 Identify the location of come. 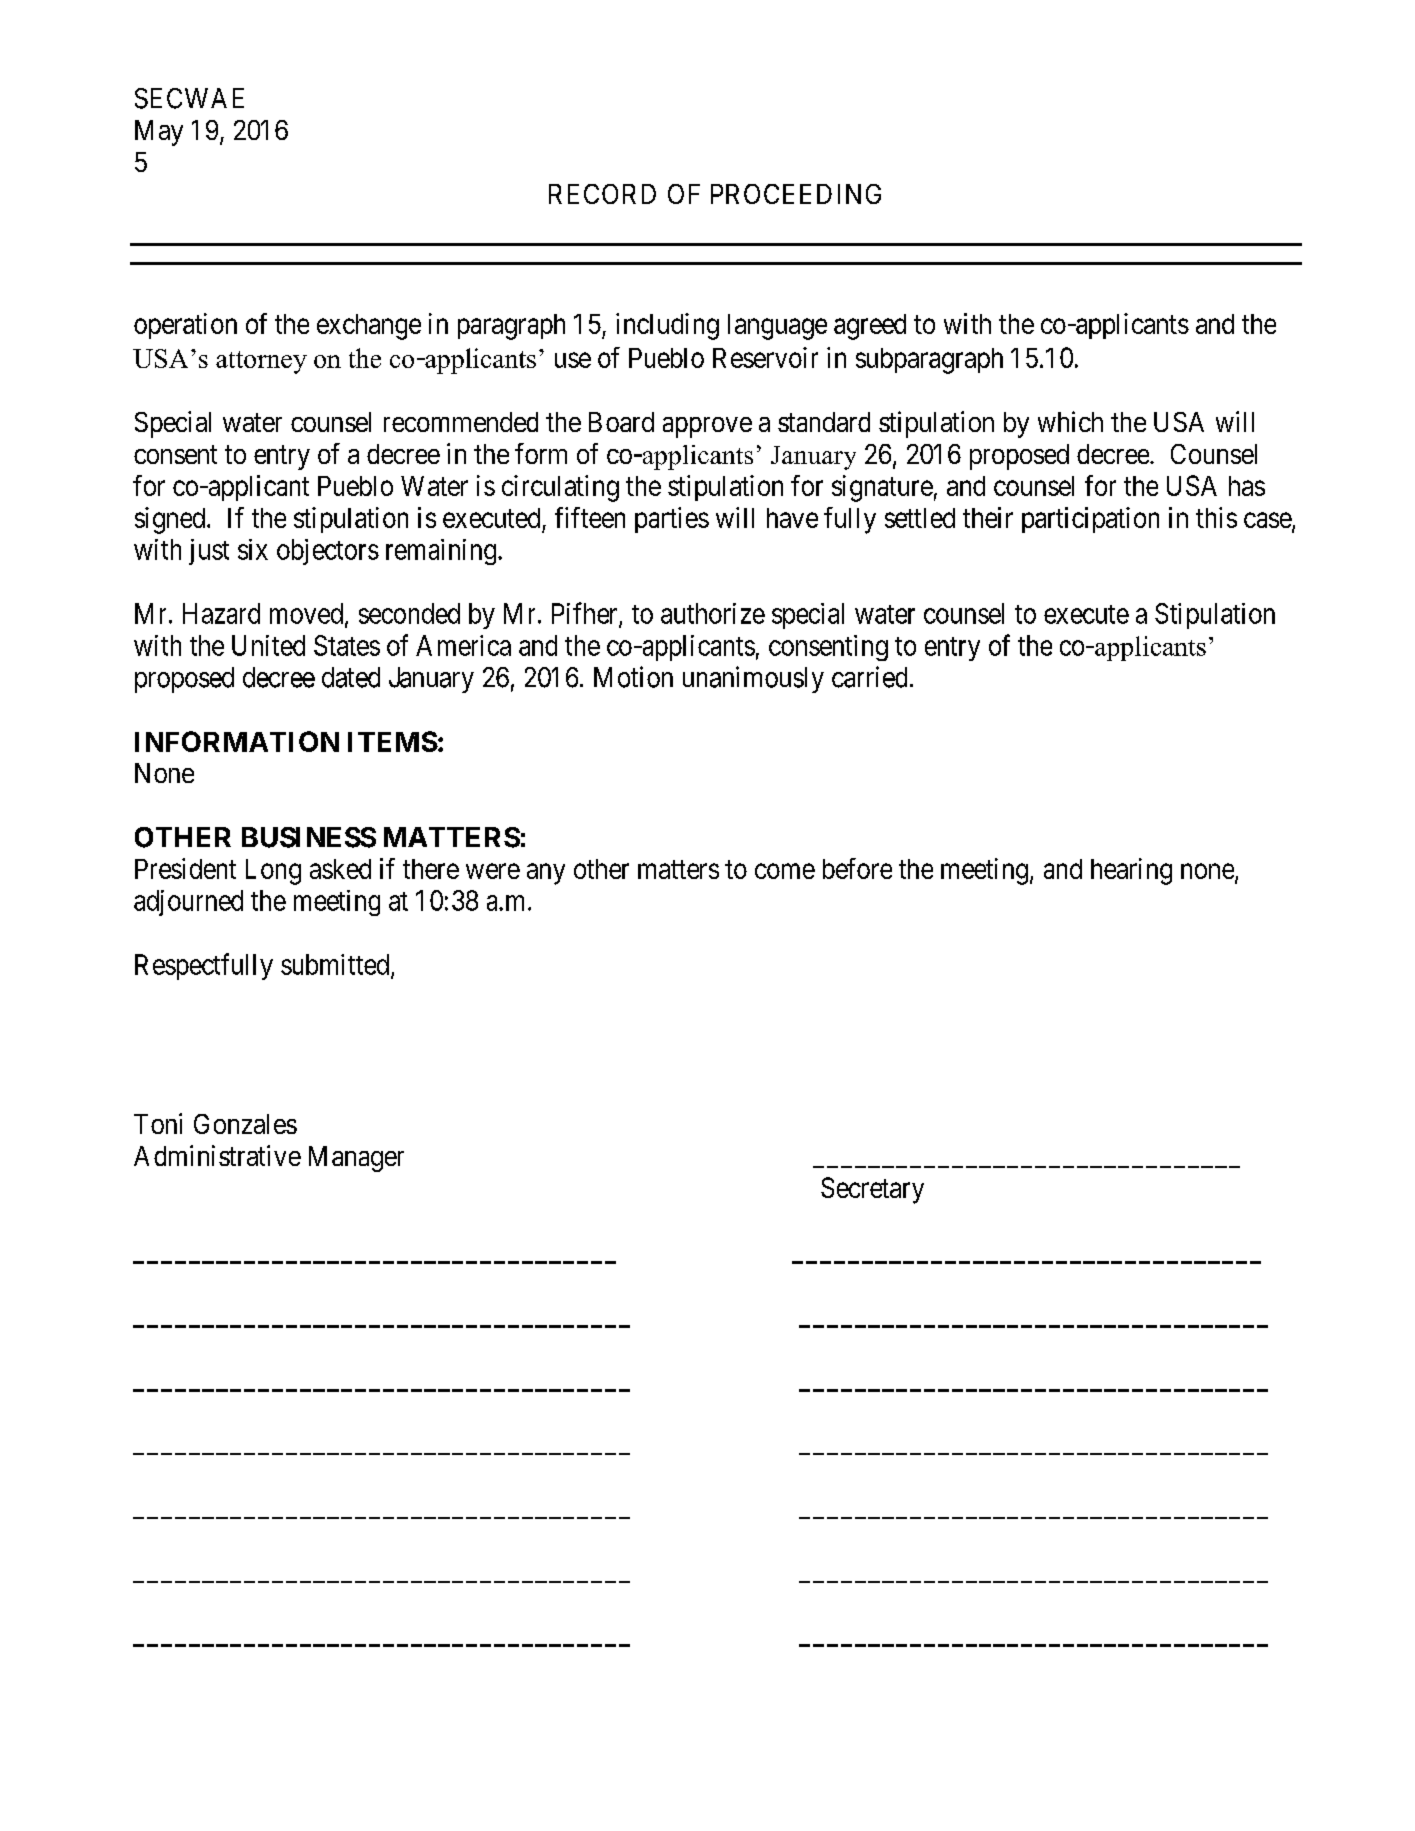
(785, 871).
